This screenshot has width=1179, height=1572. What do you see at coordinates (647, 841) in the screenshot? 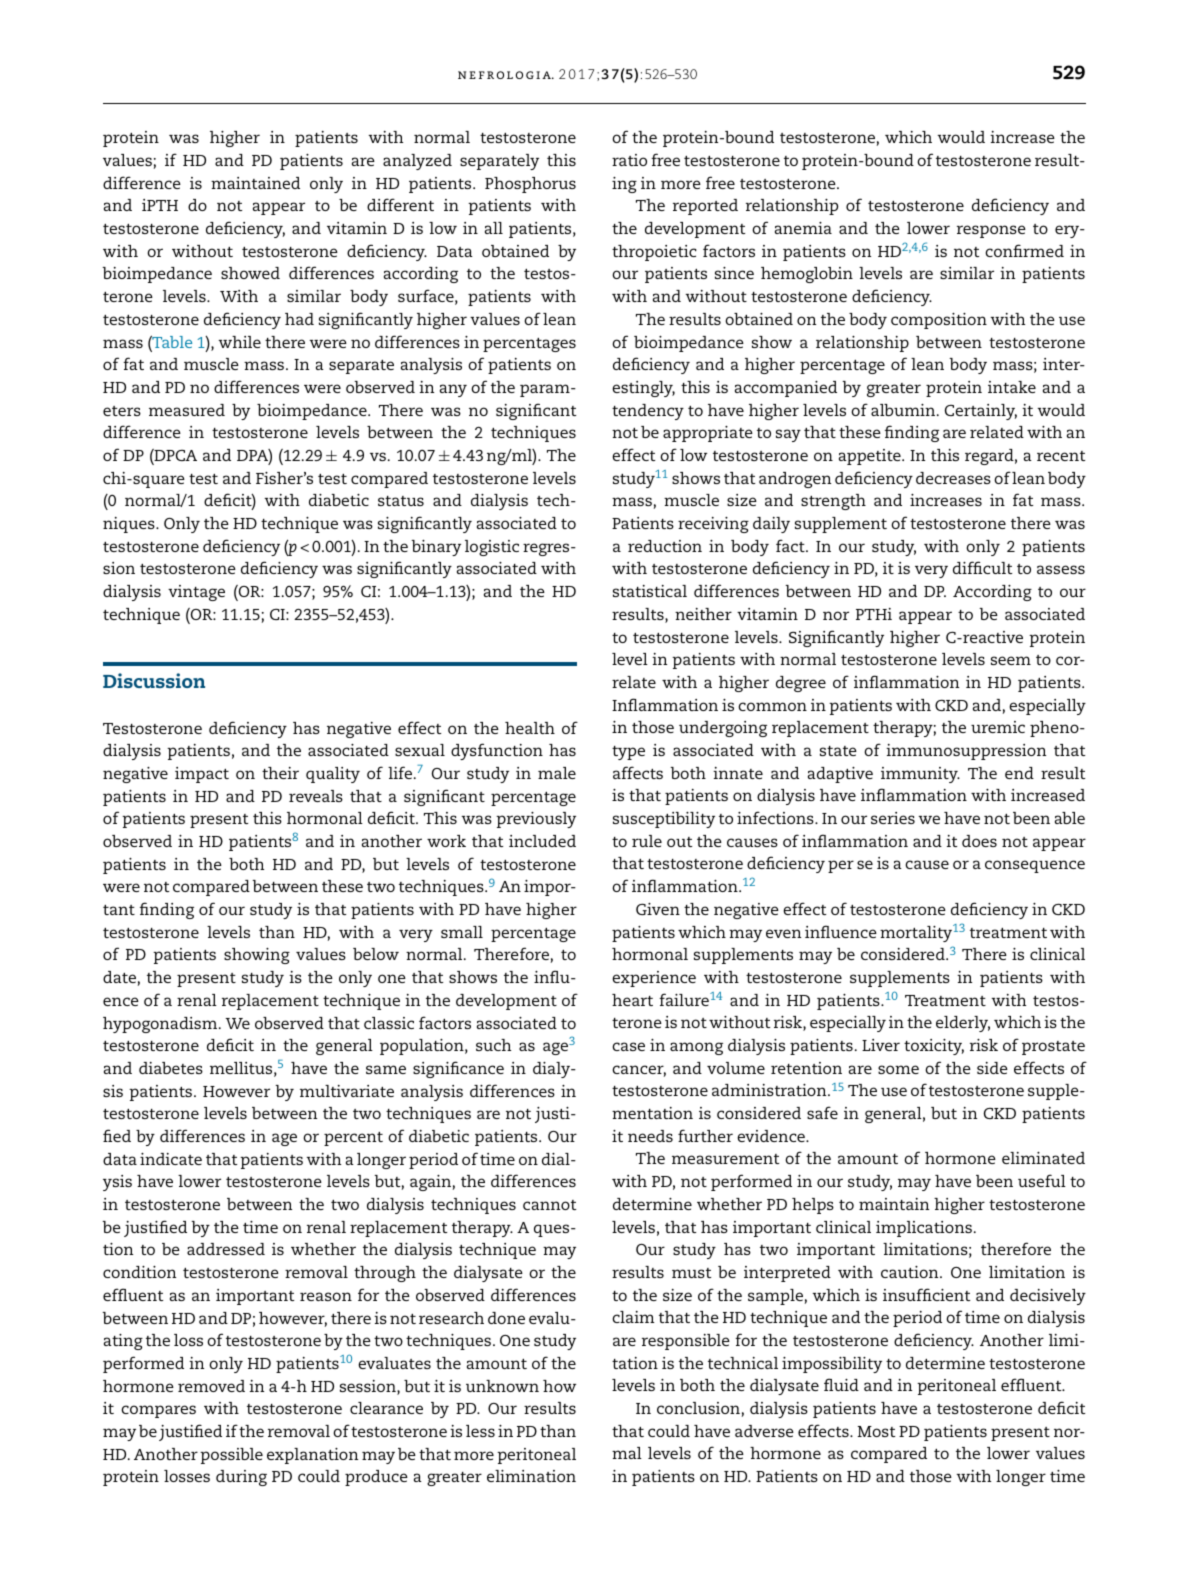
I see `rule` at bounding box center [647, 841].
